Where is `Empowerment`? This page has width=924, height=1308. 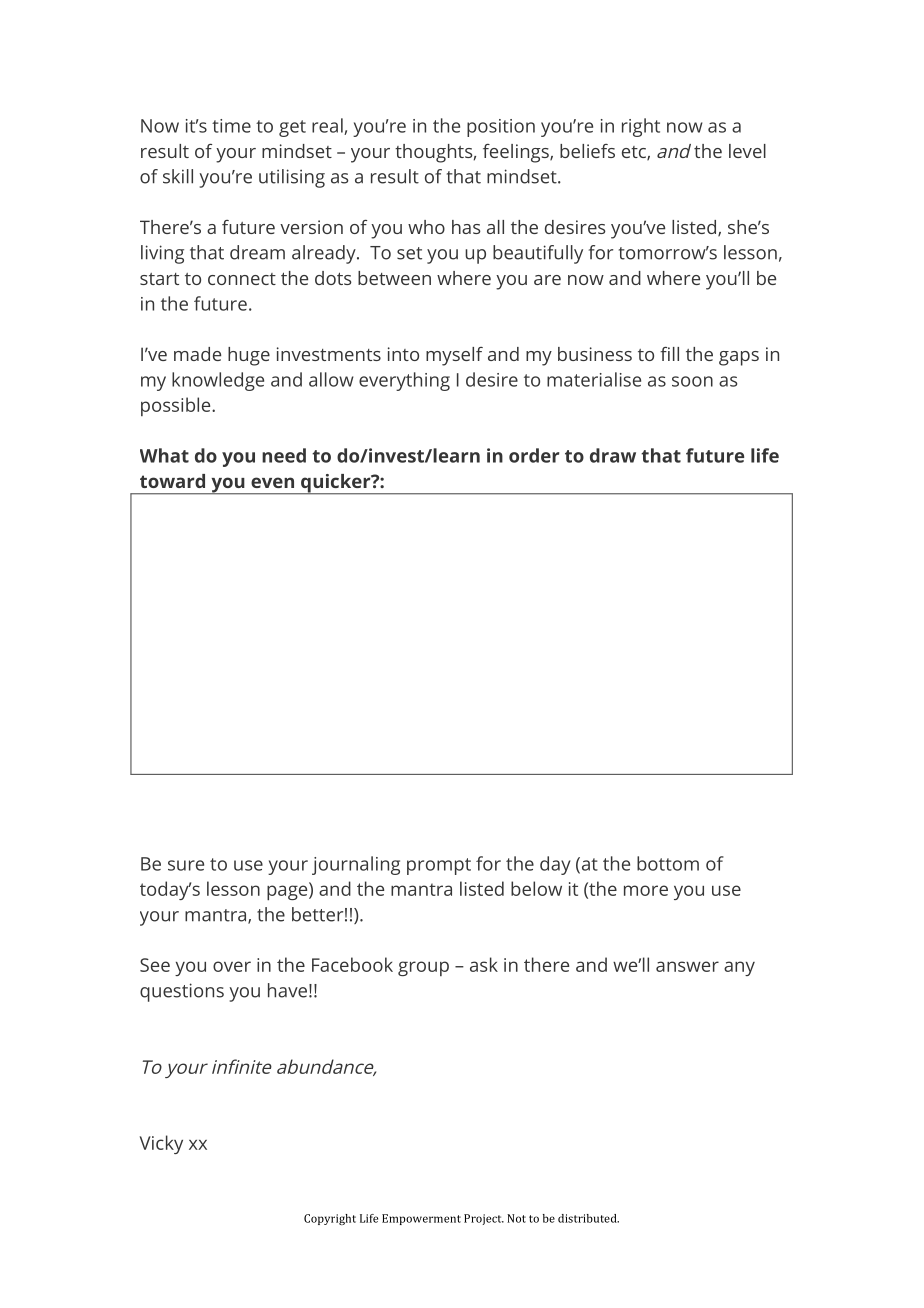
Empowerment is located at coordinates (421, 1219).
